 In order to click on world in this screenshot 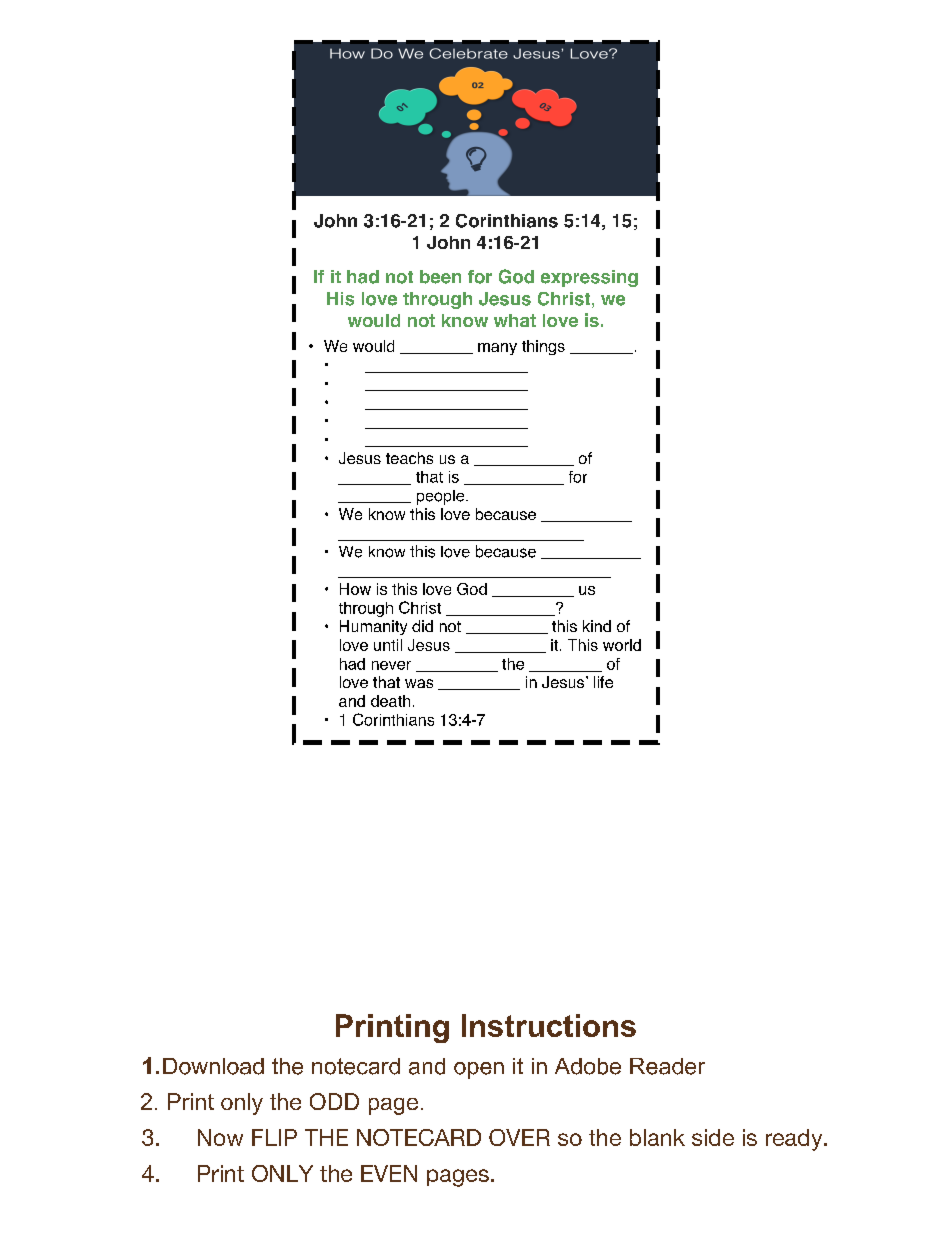, I will do `click(622, 645)`.
